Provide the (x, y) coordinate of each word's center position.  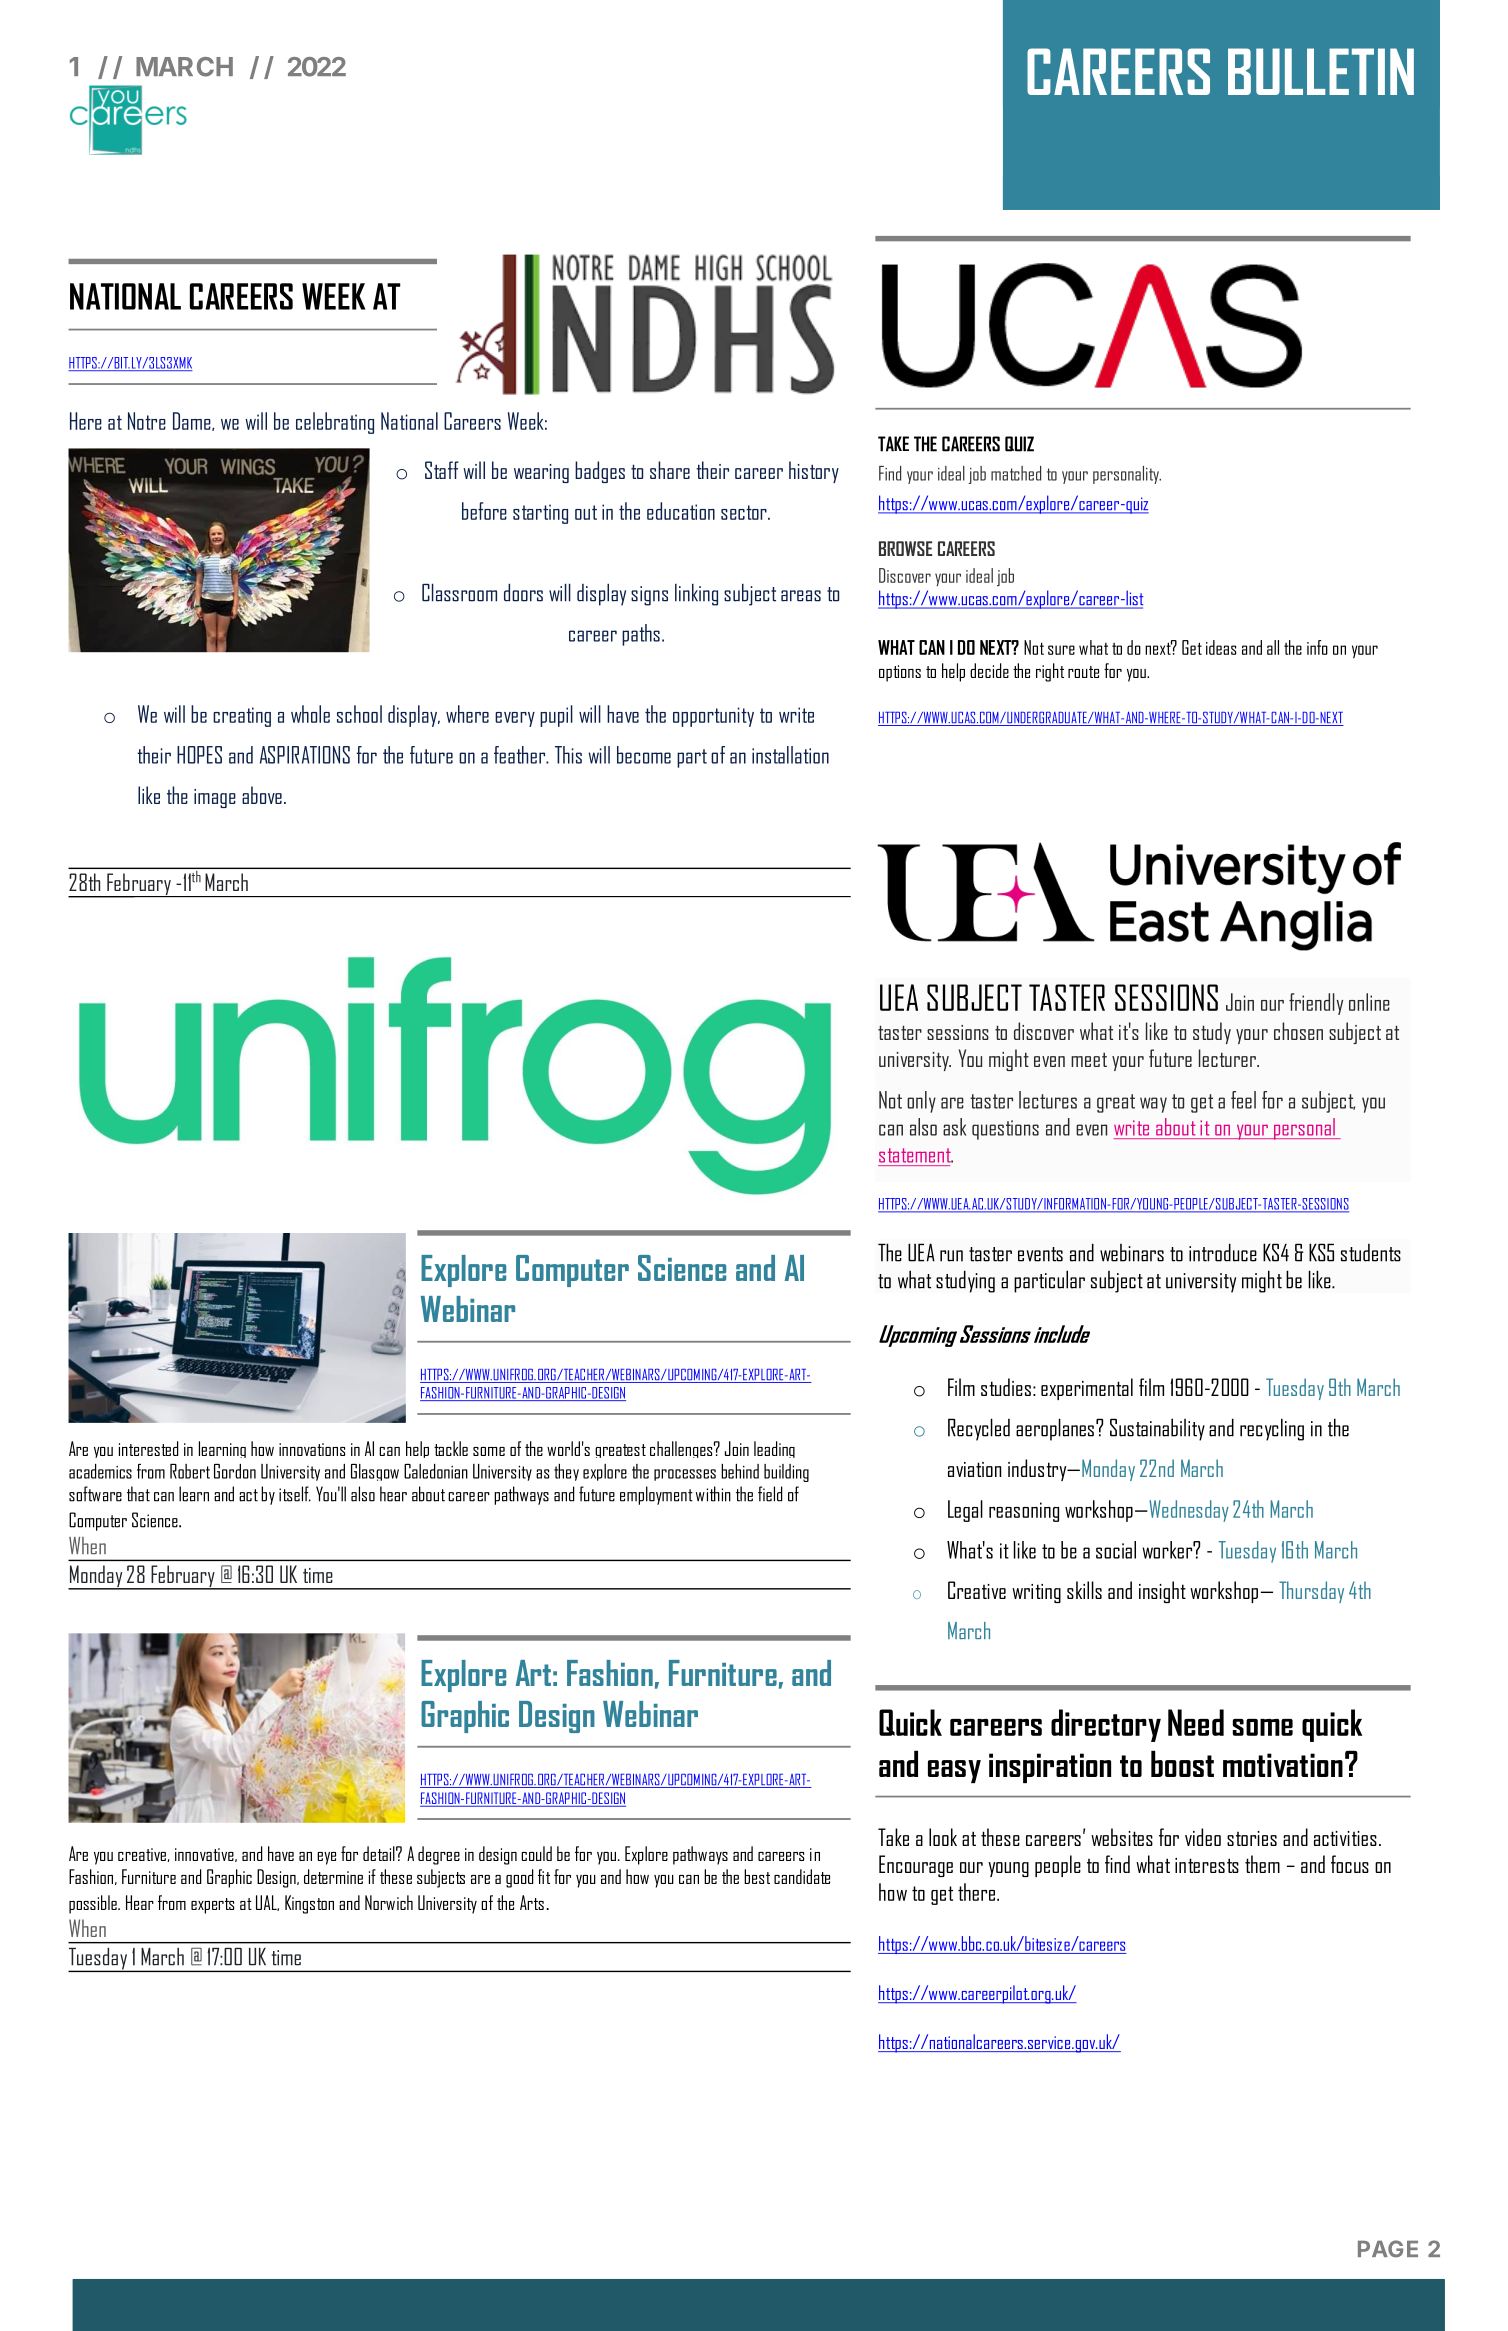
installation (790, 755)
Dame (193, 421)
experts (212, 1906)
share (670, 470)
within (713, 1494)
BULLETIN (1321, 71)
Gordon (235, 1471)
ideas (1221, 647)
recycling (1272, 1429)
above (262, 795)
